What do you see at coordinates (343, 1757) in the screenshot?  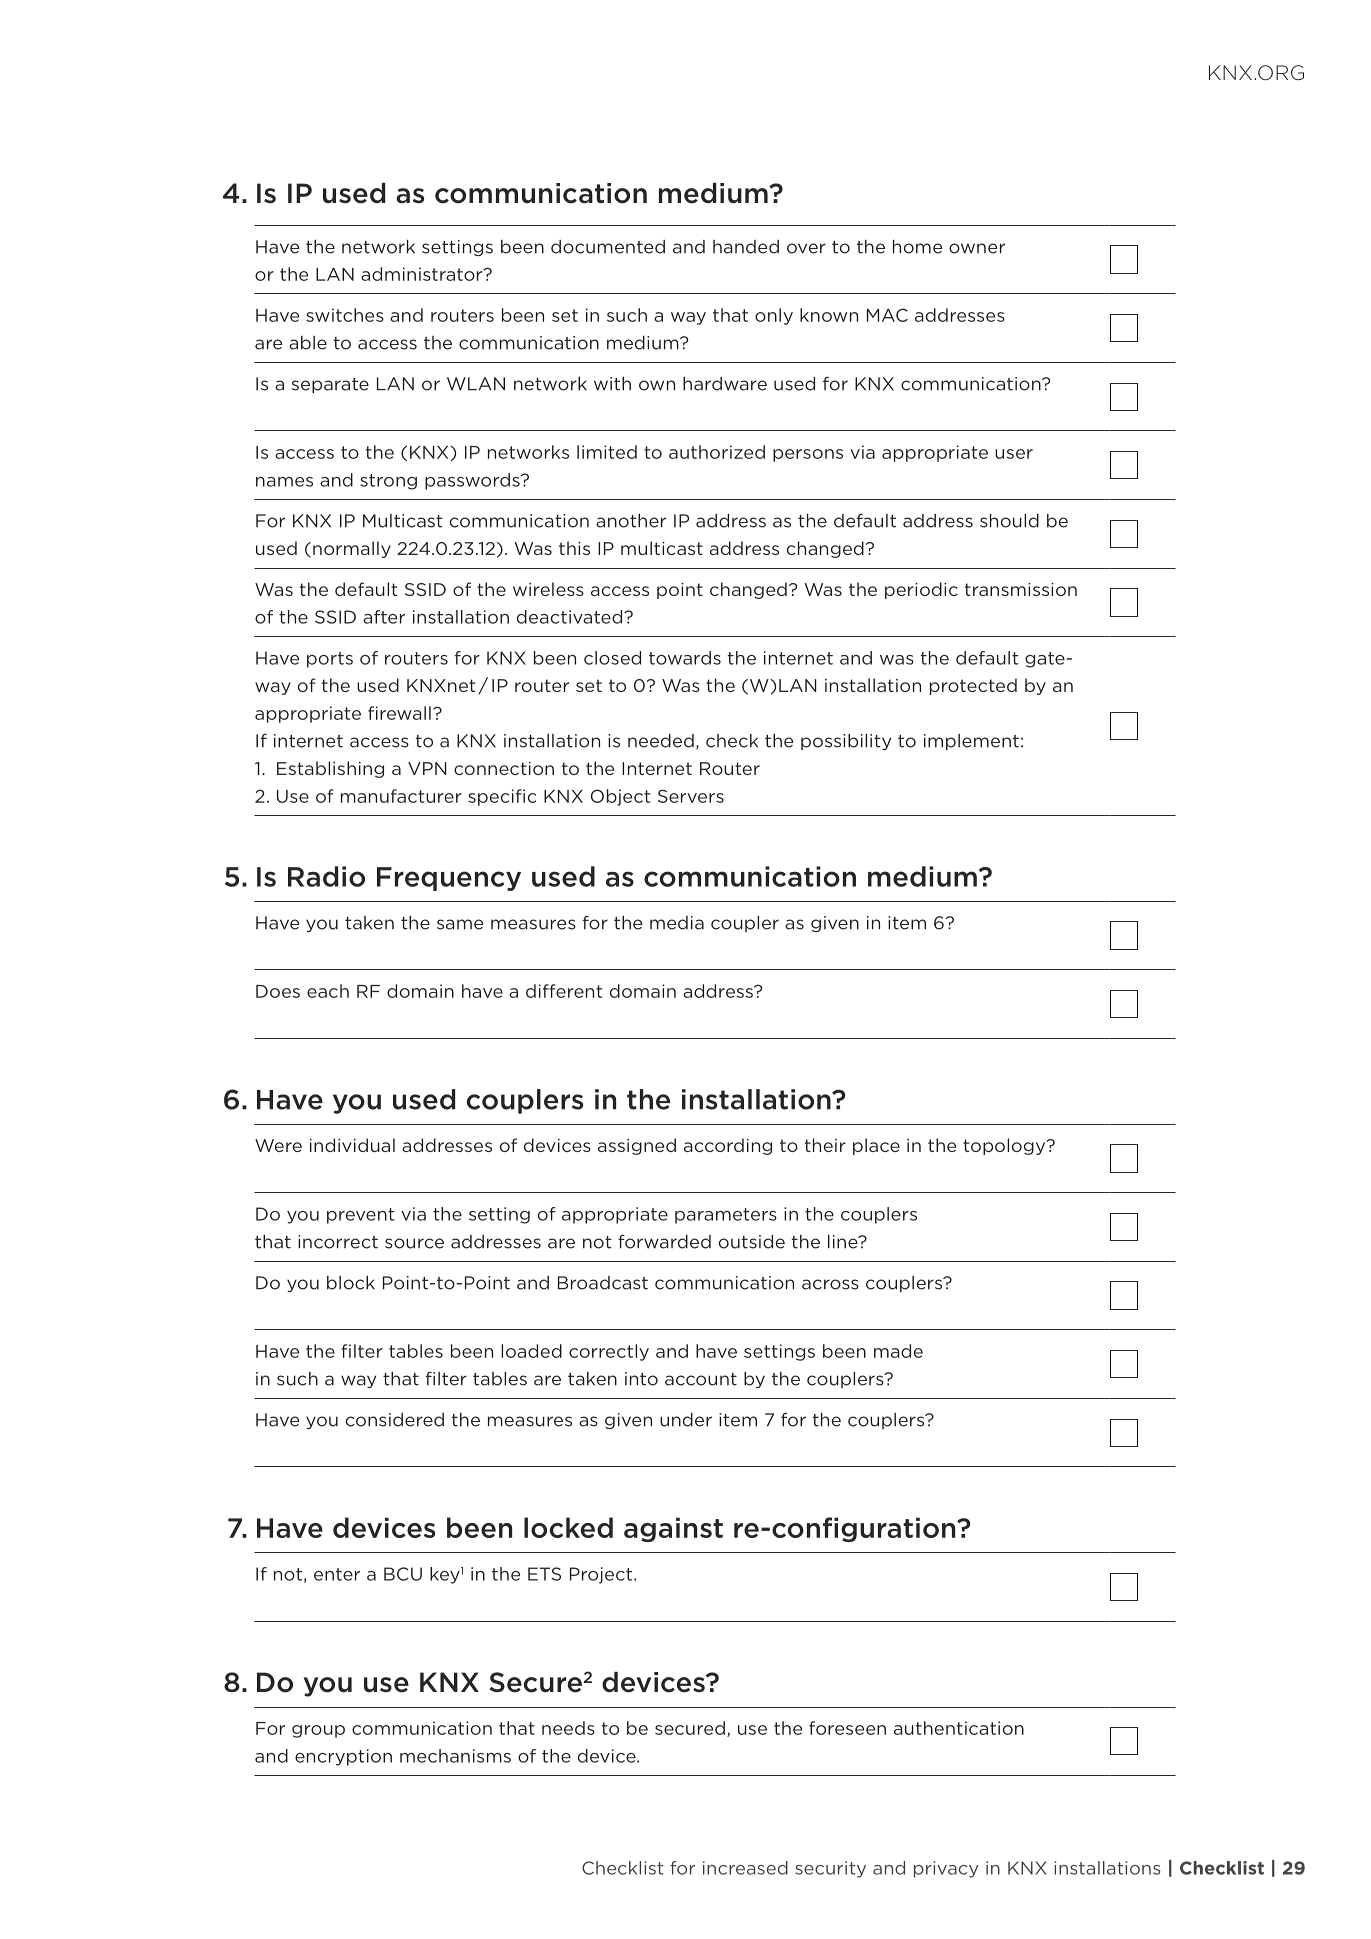 I see `encryption` at bounding box center [343, 1757].
